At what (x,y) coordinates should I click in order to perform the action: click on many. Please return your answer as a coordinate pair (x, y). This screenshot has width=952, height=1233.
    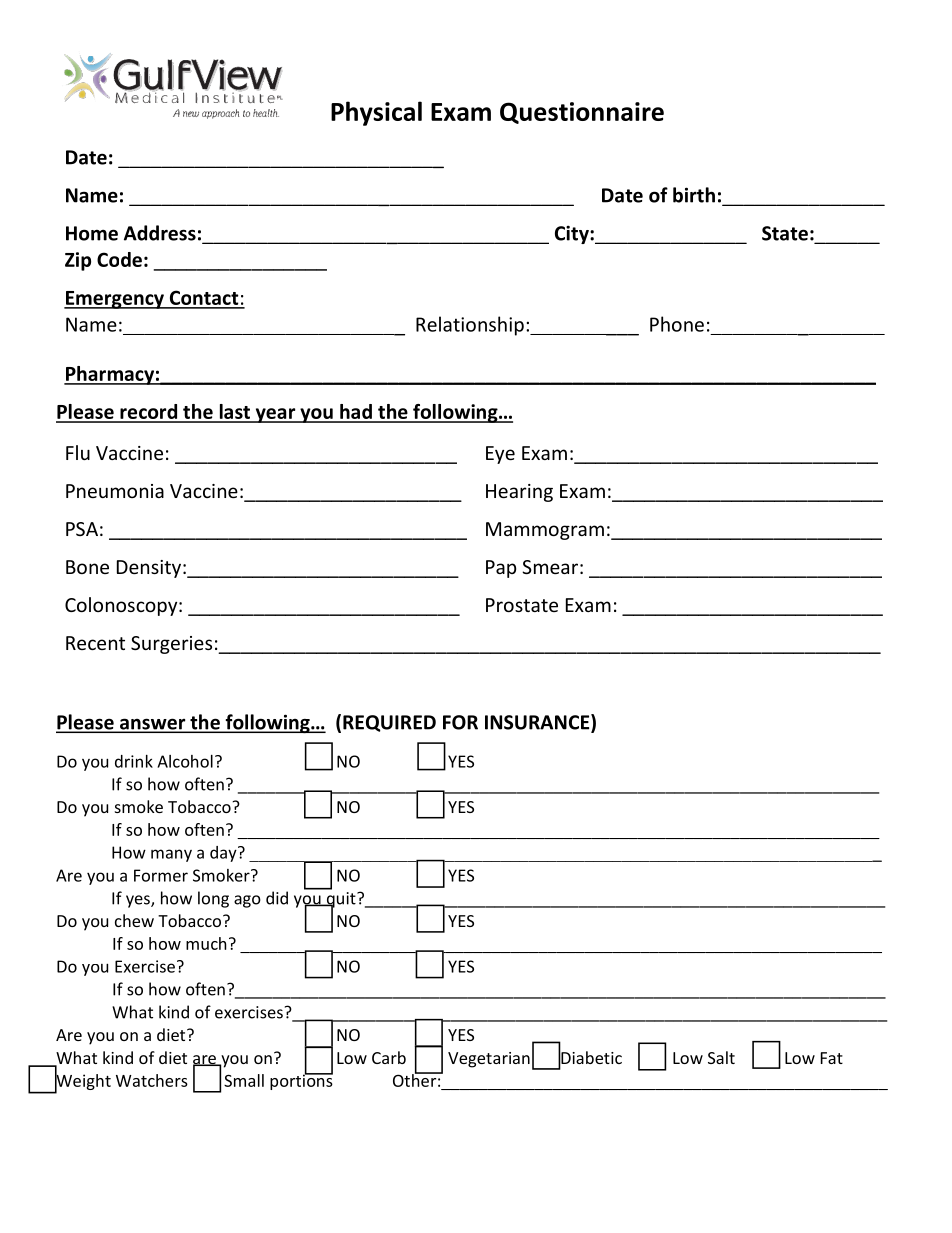
    Looking at the image, I should click on (171, 855).
